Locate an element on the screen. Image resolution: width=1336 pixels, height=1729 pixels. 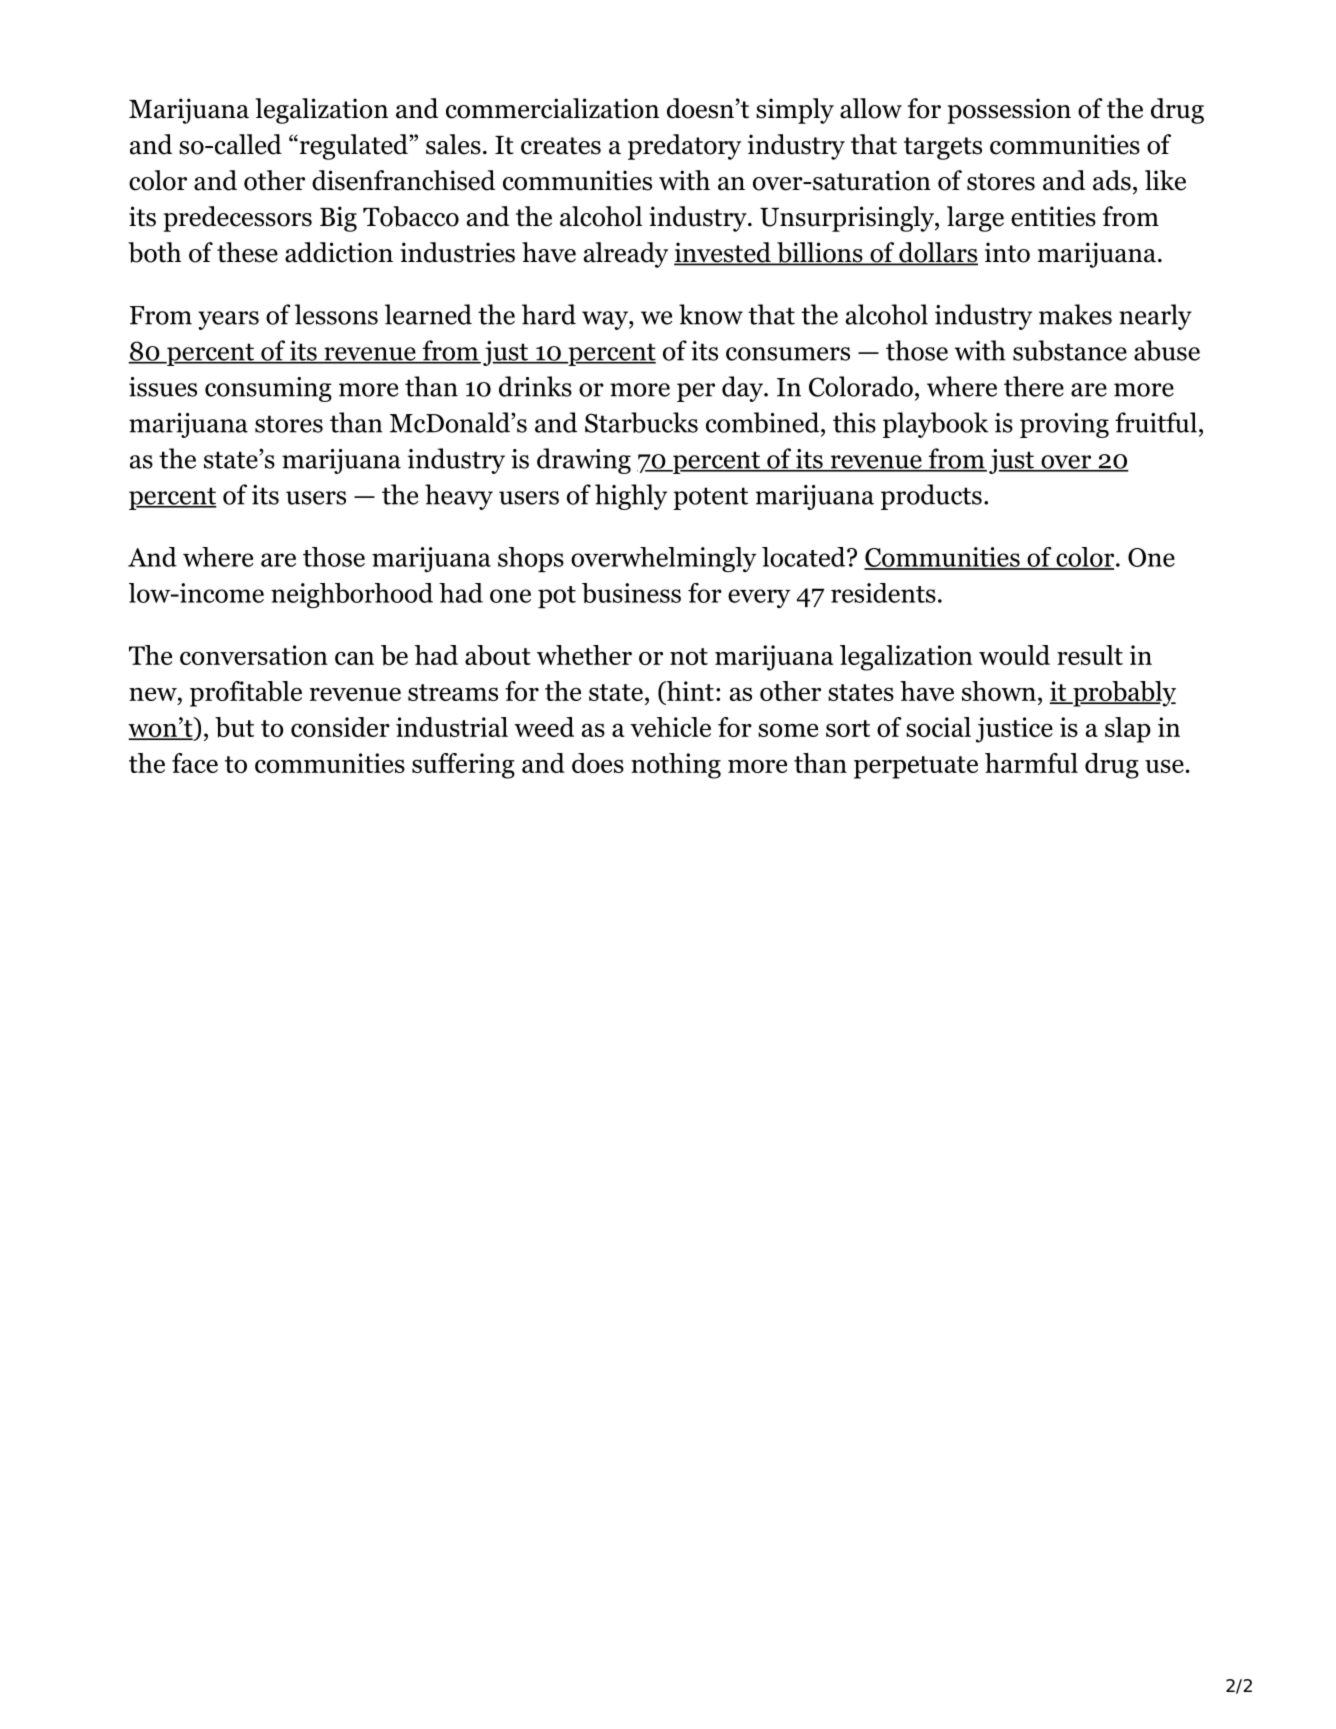
but is located at coordinates (234, 727).
